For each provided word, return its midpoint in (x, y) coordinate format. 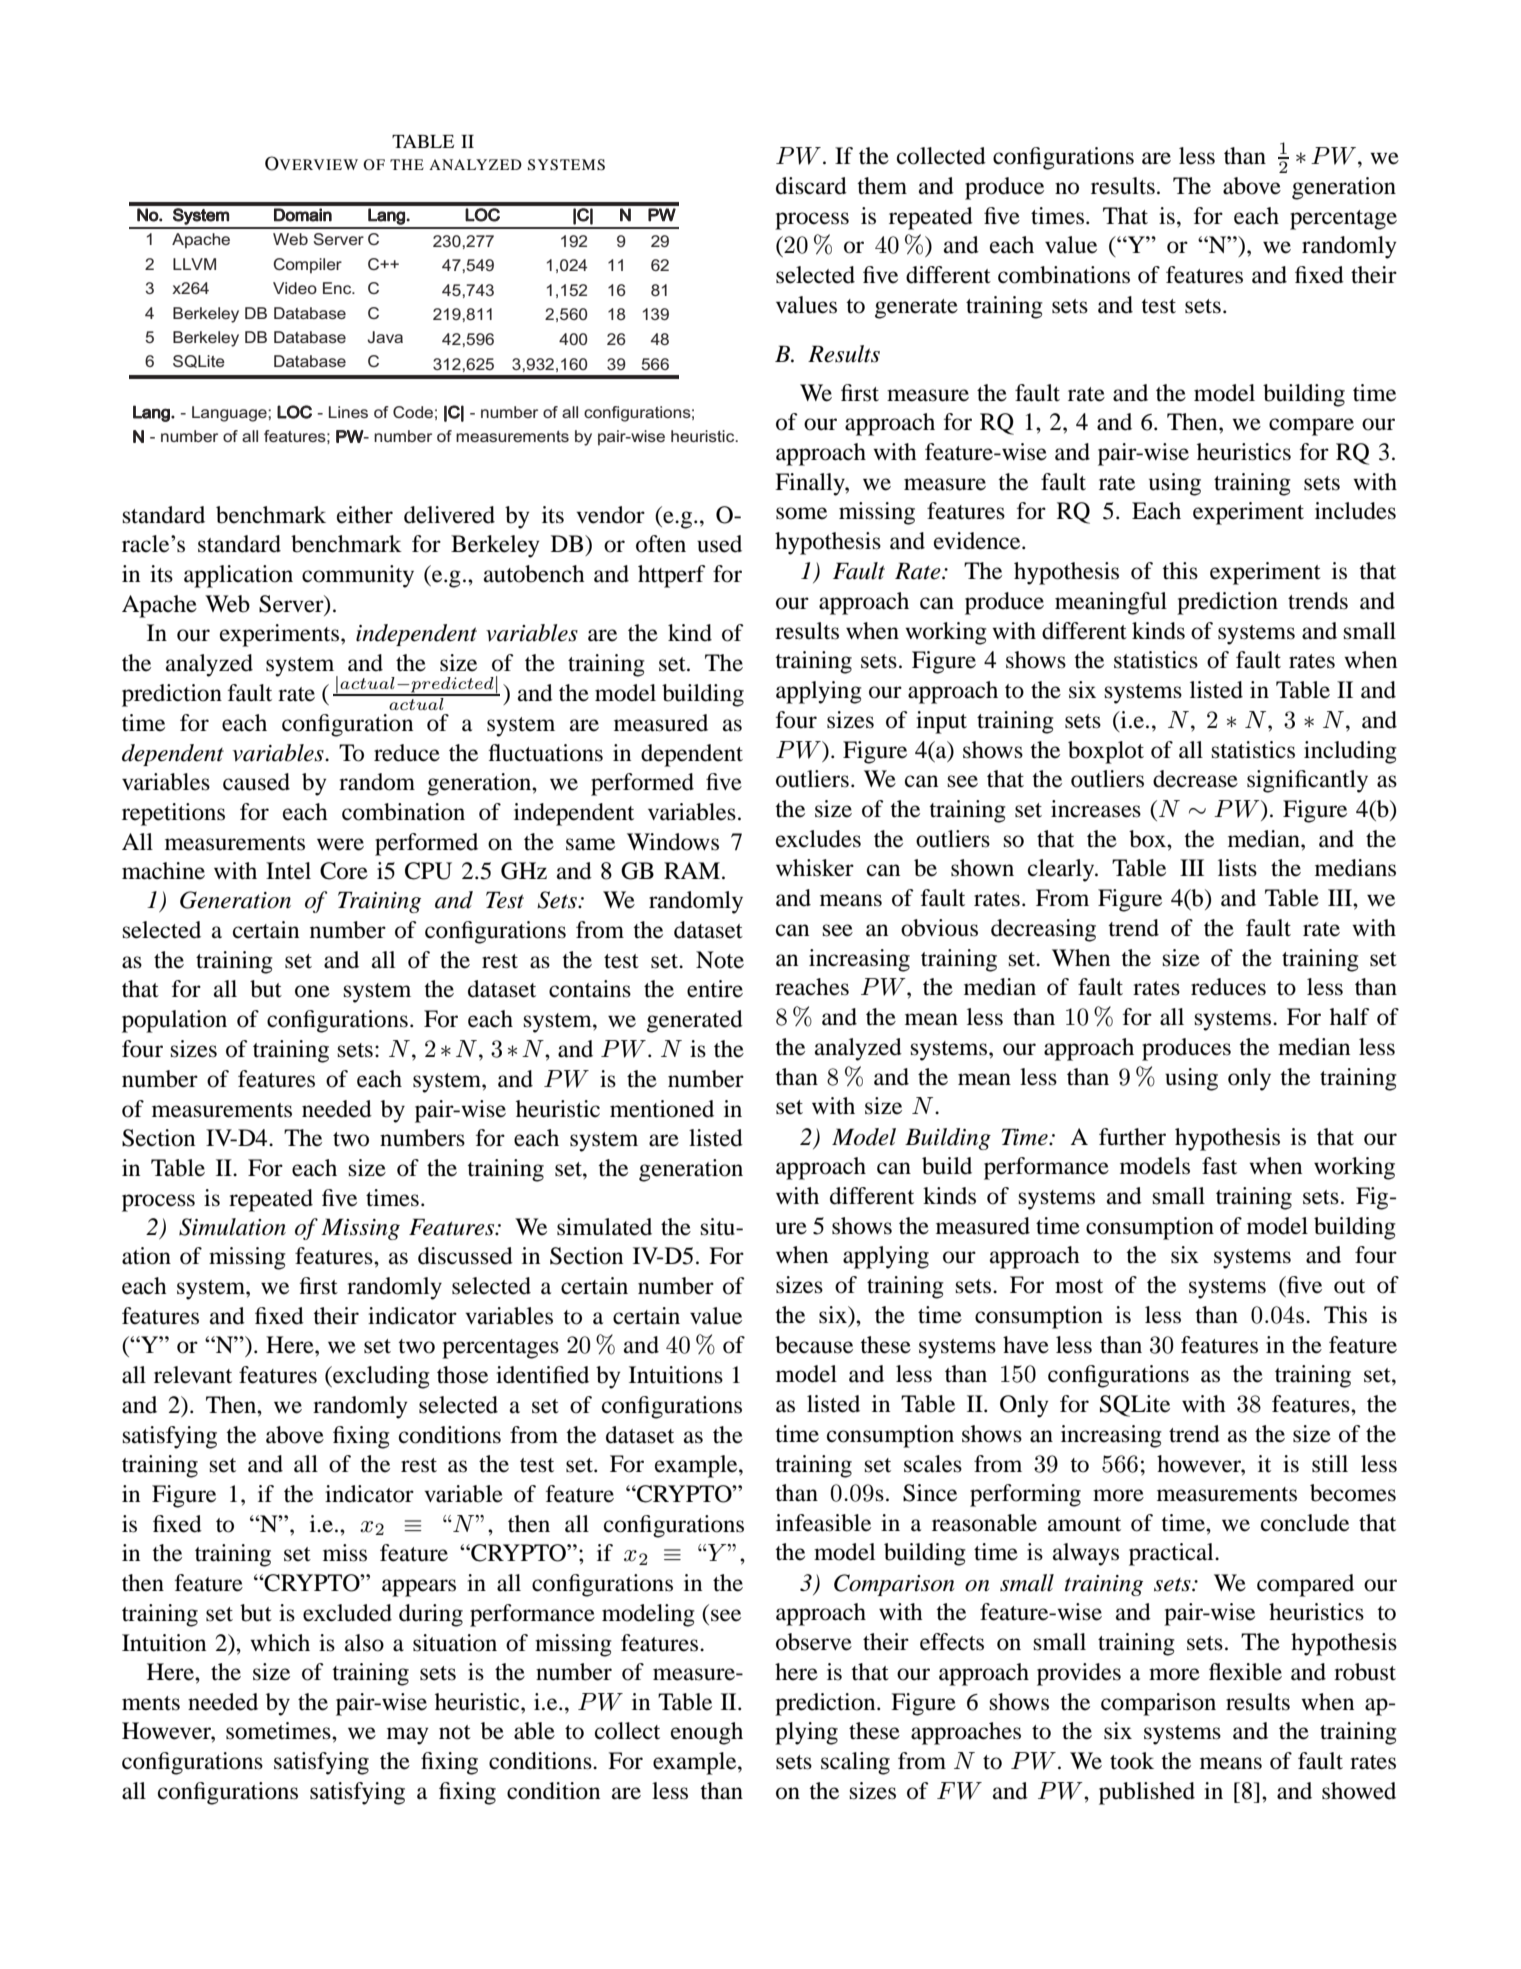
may (408, 1736)
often (661, 544)
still (1330, 1464)
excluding (380, 1377)
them (882, 186)
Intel (288, 871)
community (358, 576)
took (1132, 1761)
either (365, 515)
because (814, 1345)
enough (707, 1733)
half (1350, 1017)
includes (1355, 511)
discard (811, 186)
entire (715, 989)
